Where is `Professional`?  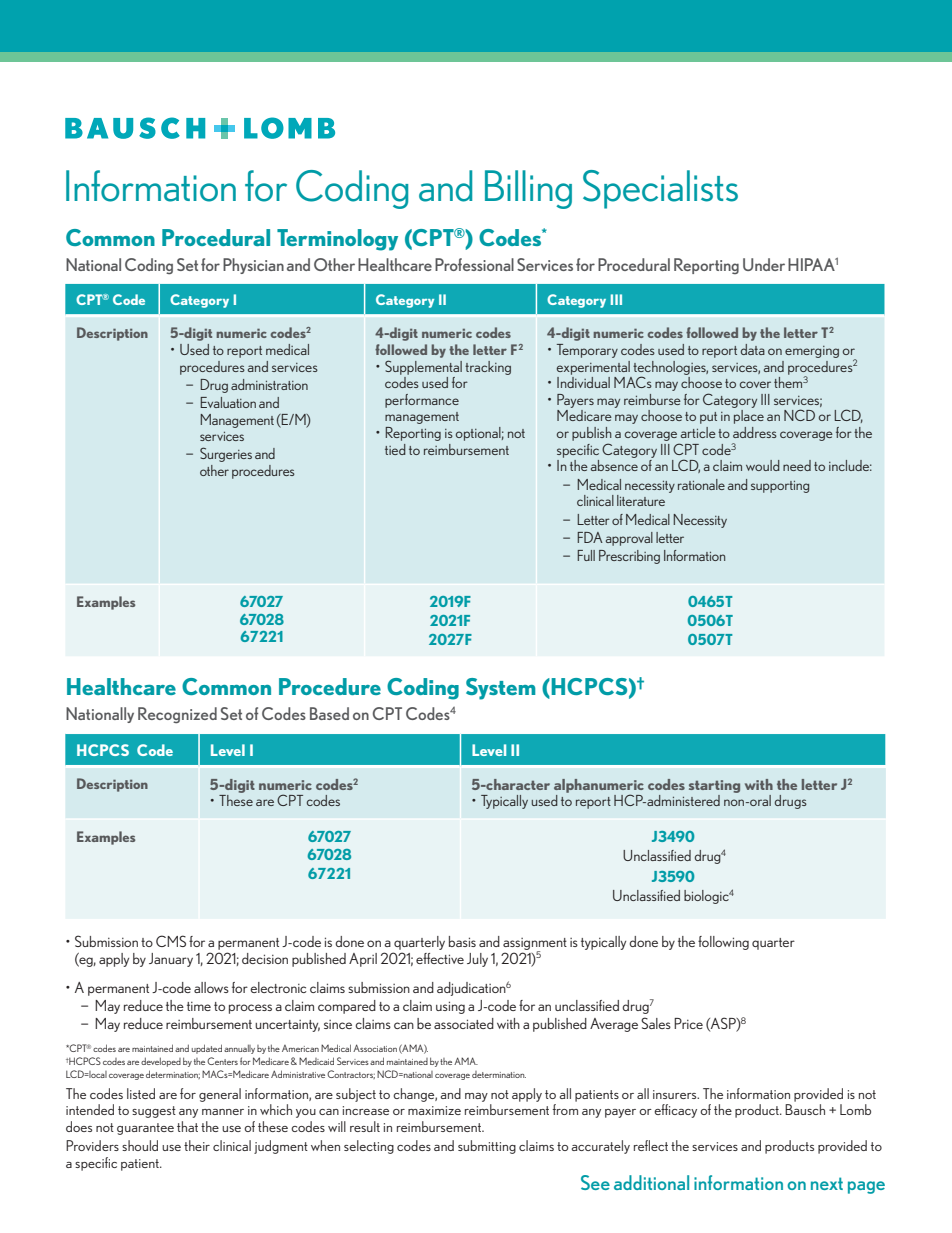 Professional is located at coordinates (474, 264).
